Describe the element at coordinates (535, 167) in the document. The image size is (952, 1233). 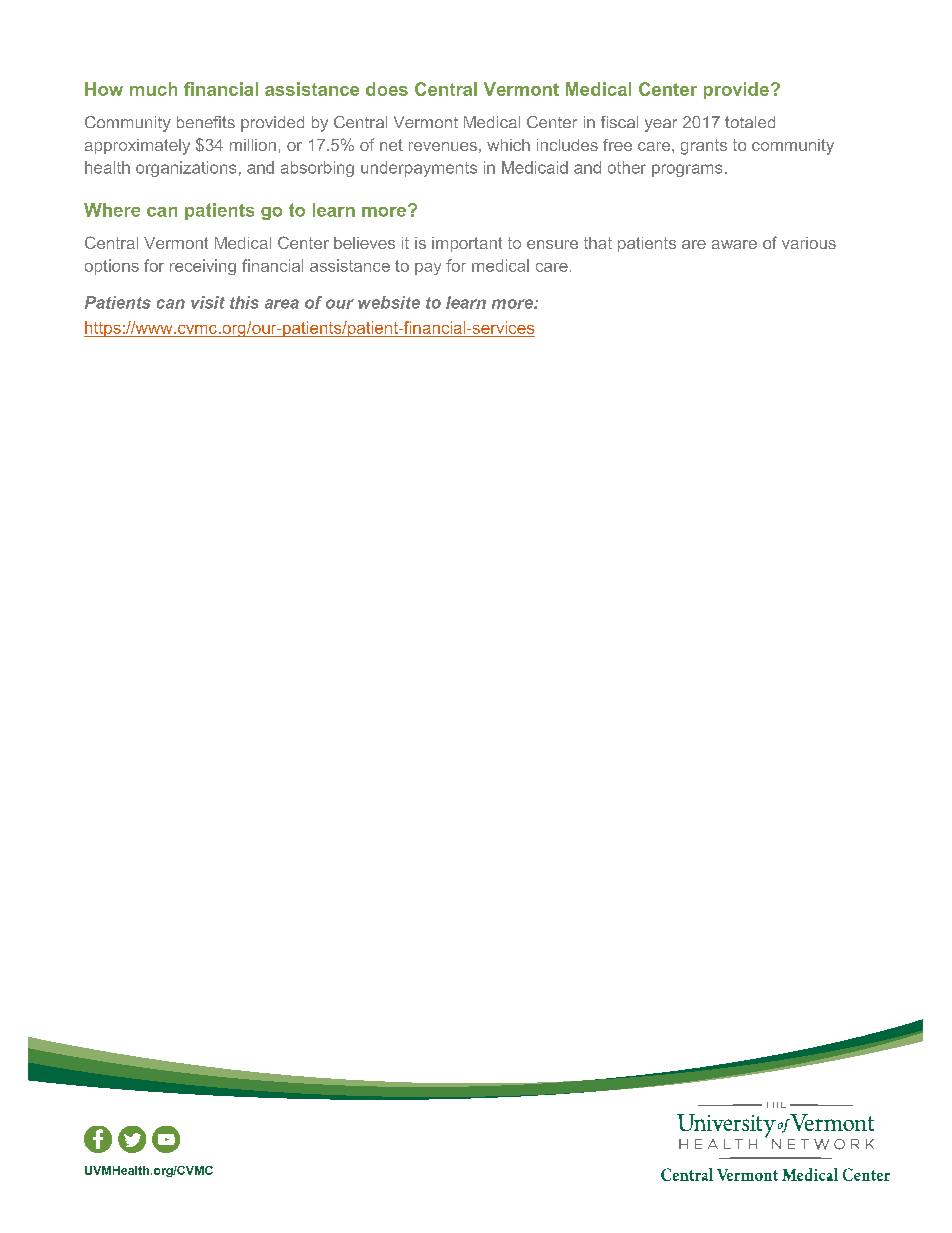
I see `Medicaid` at that location.
